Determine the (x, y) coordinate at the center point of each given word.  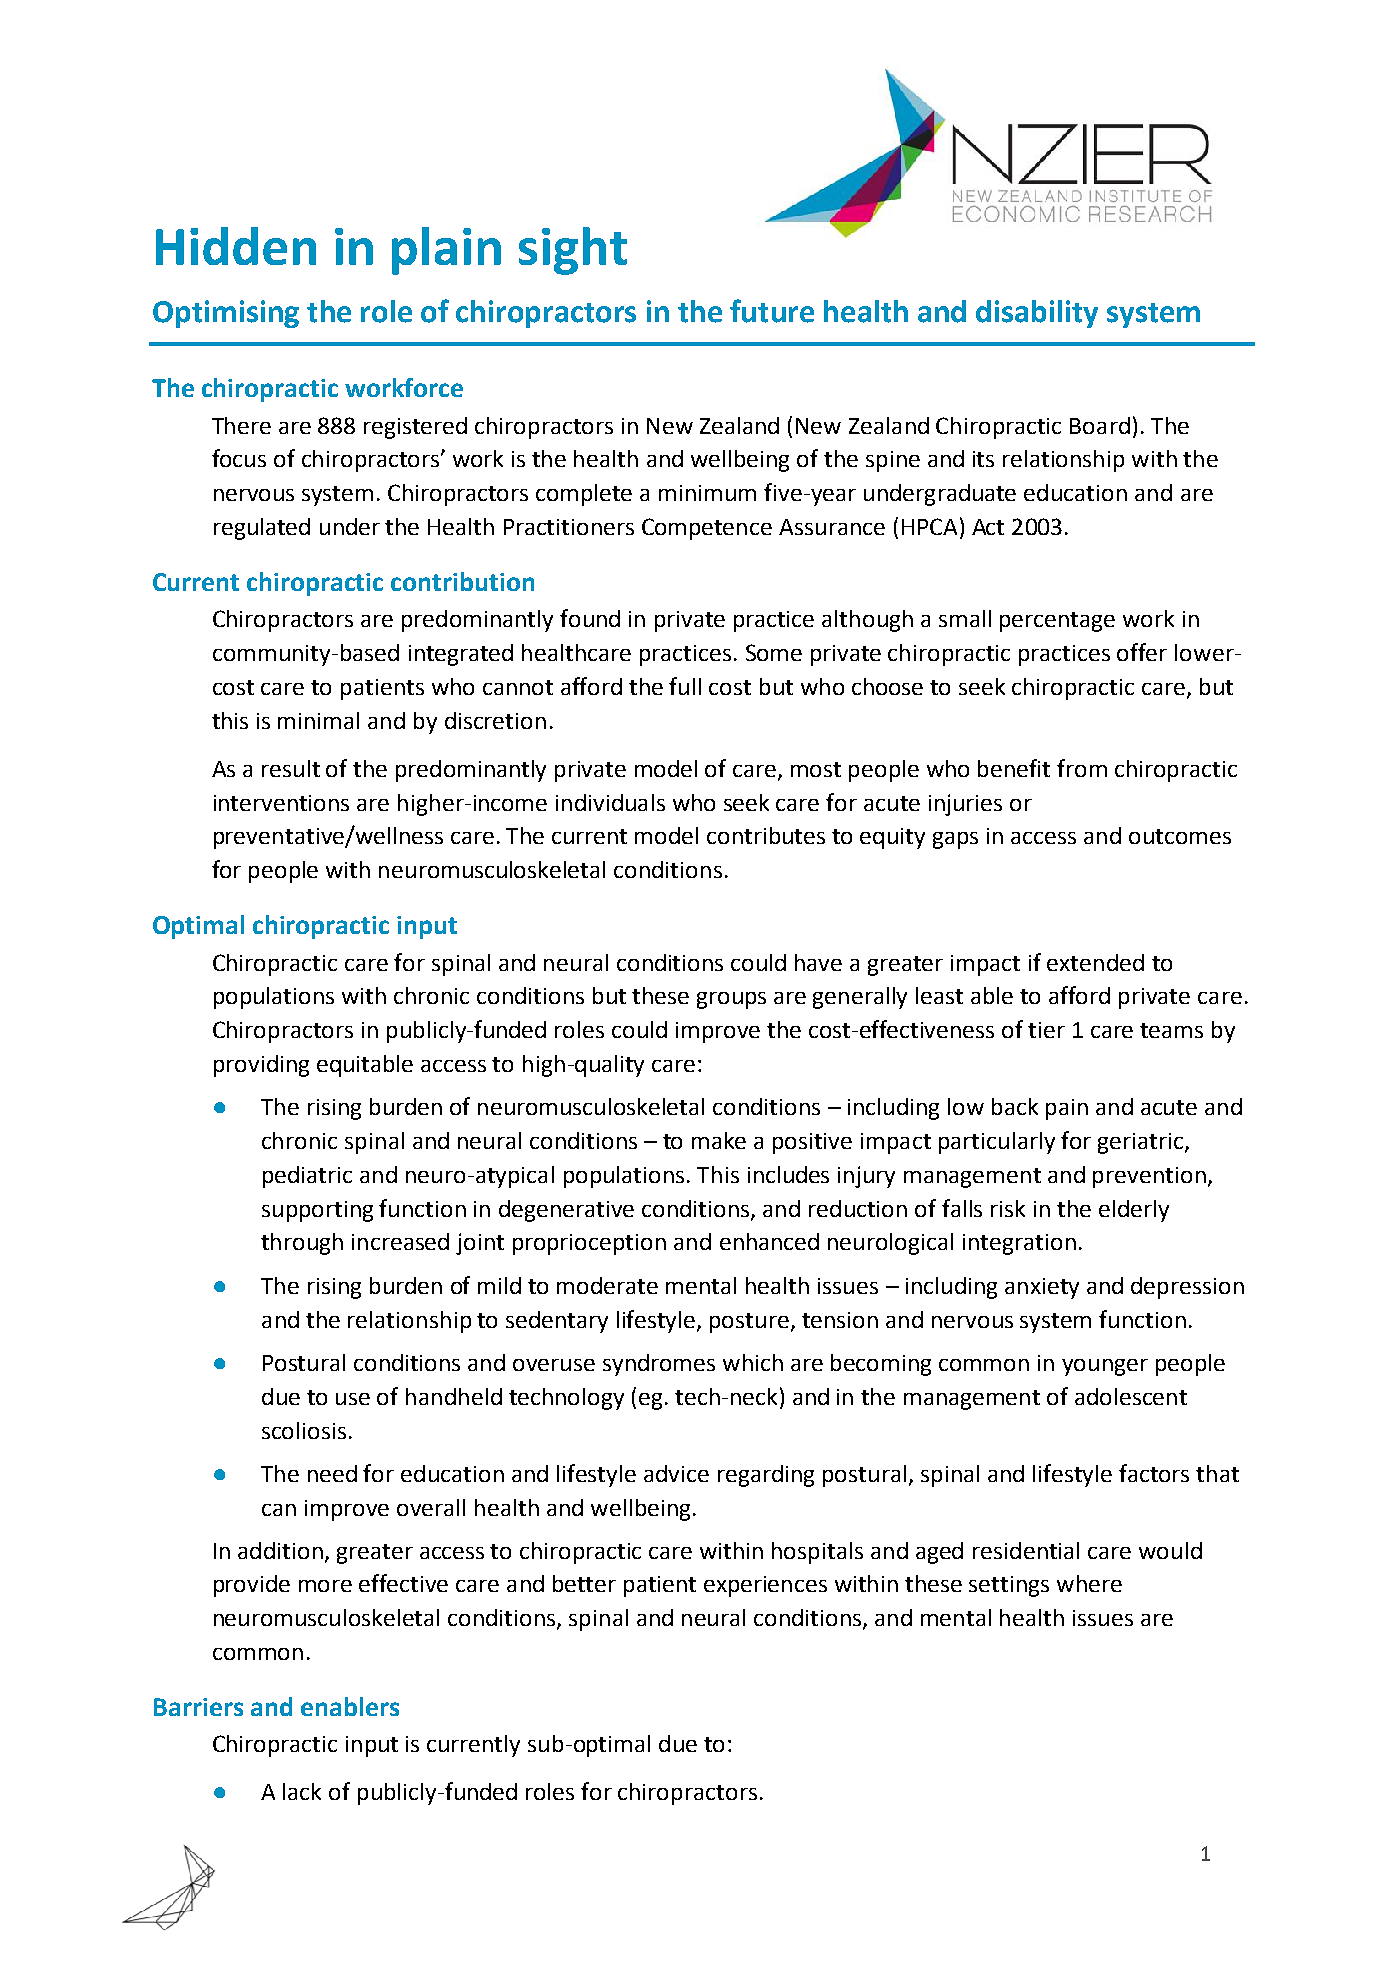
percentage (1057, 622)
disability (1037, 314)
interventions (281, 803)
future (772, 311)
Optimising (226, 314)
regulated (262, 529)
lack (302, 1791)
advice (676, 1473)
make (719, 1140)
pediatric (307, 1177)
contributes (766, 835)
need (332, 1473)
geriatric (1140, 1143)
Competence (707, 529)
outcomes (1180, 836)
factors (1154, 1473)
